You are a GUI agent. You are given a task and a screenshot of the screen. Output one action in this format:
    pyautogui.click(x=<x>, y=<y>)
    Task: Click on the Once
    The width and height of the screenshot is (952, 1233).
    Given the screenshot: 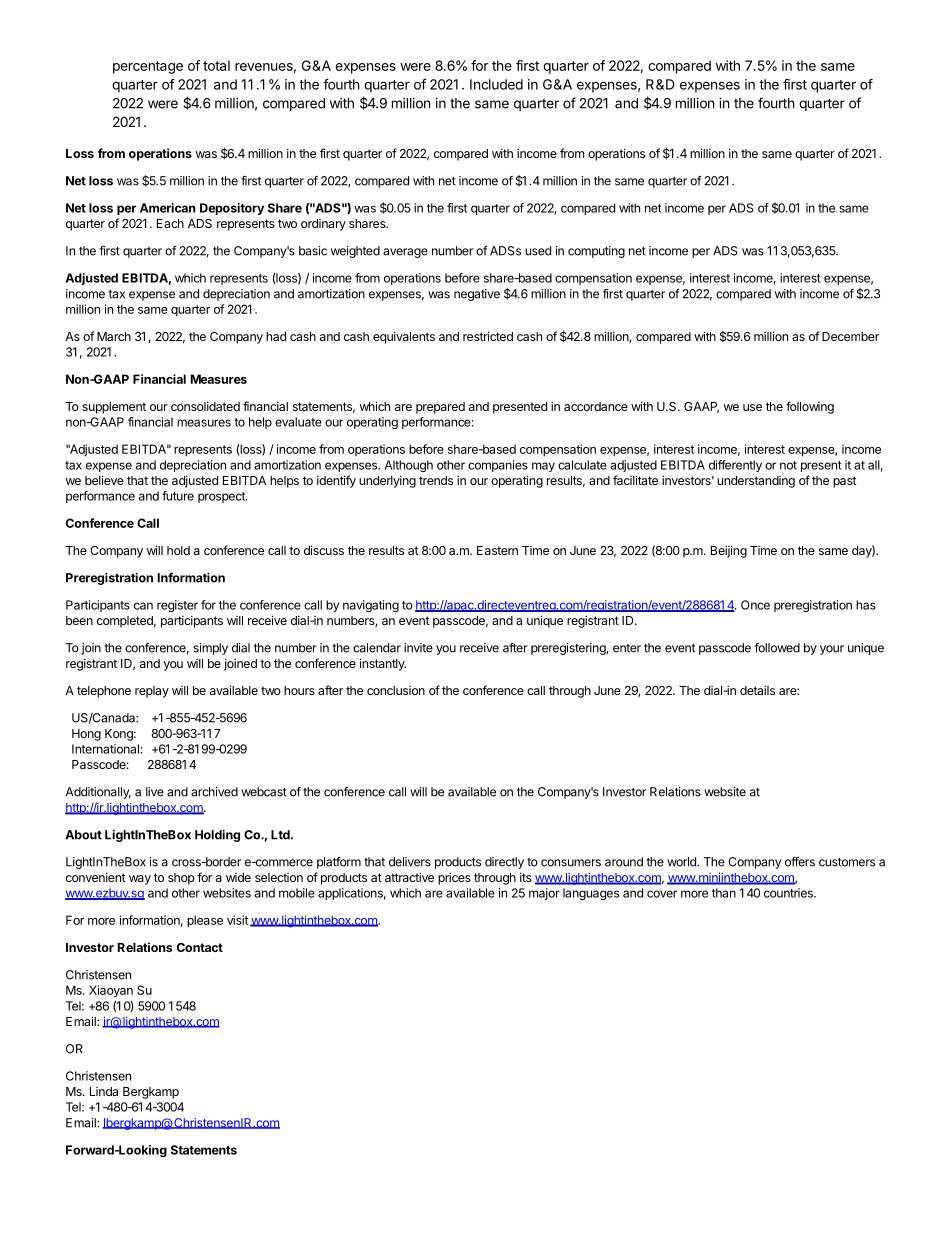 What is the action you would take?
    pyautogui.click(x=755, y=605)
